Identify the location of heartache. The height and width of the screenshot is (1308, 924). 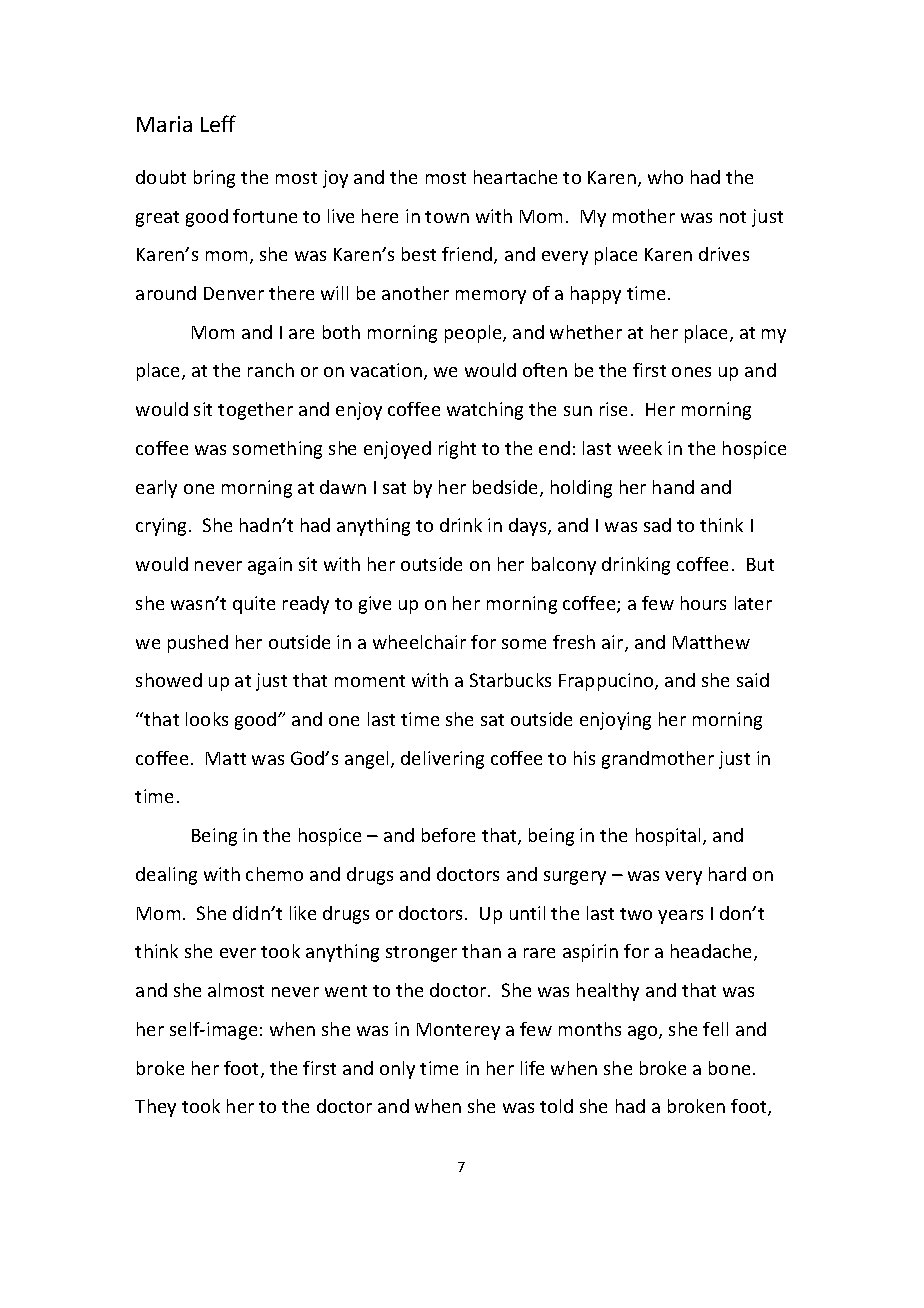
(515, 177).
